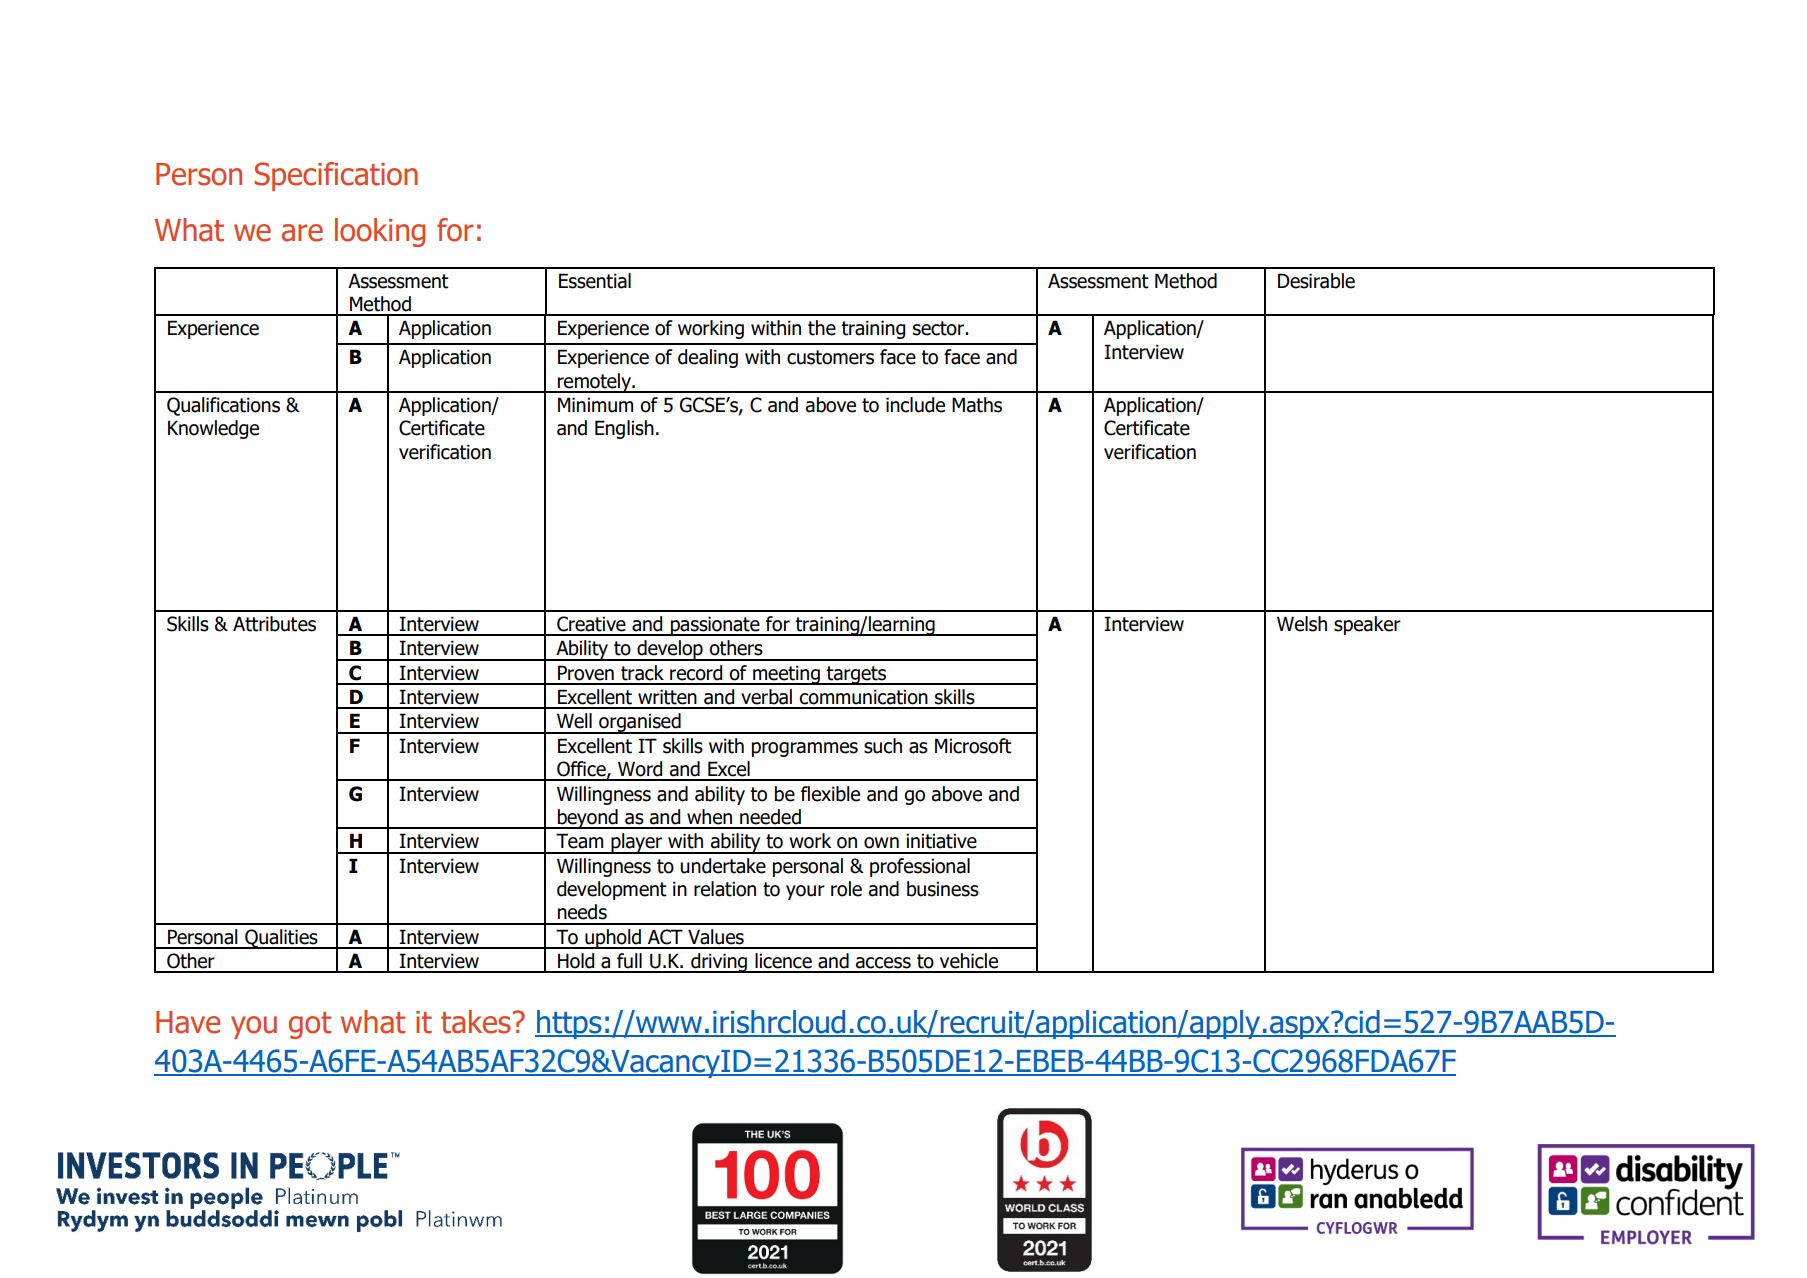  I want to click on driving, so click(719, 963).
